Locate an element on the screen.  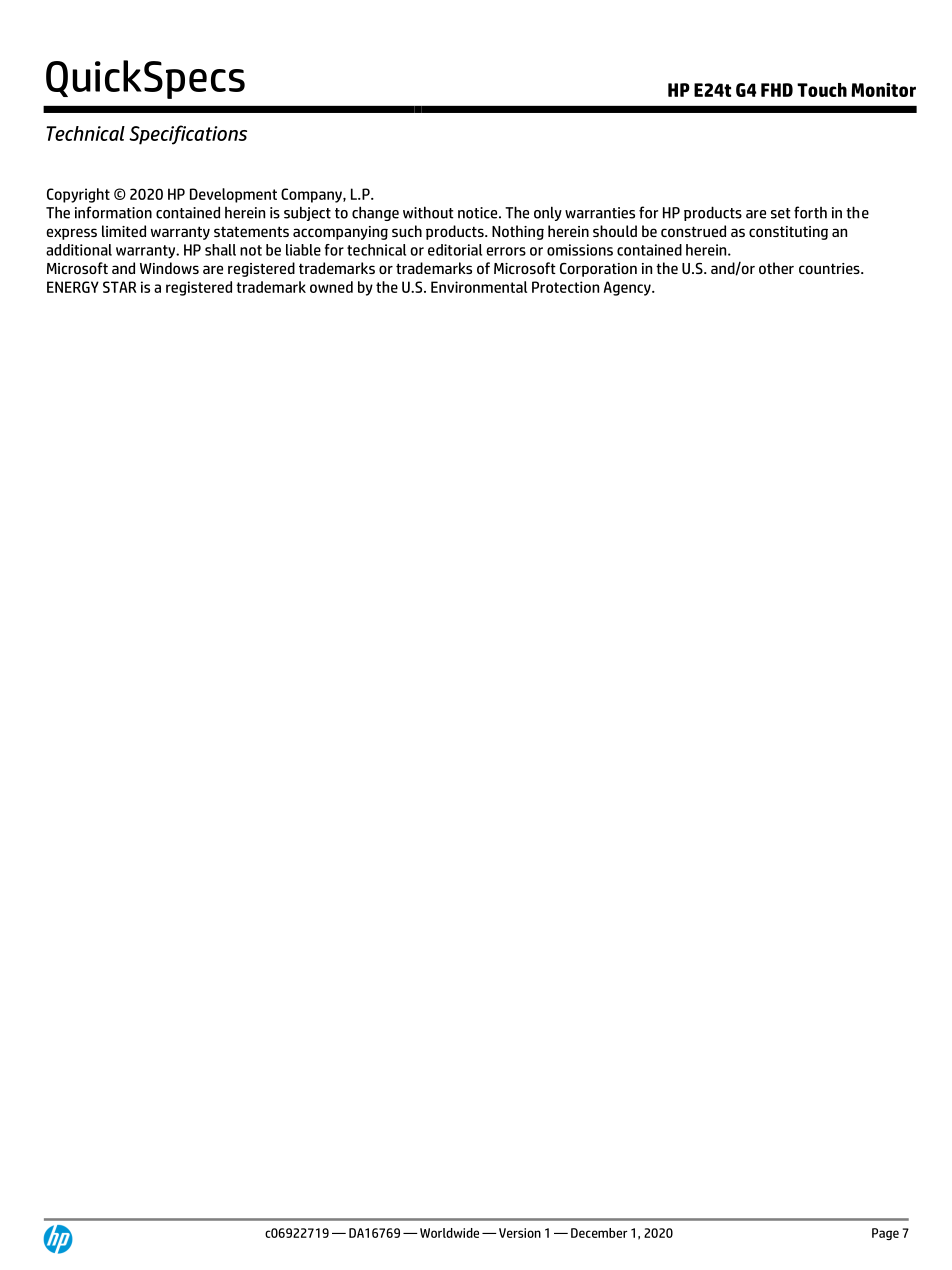
Protection is located at coordinates (565, 287).
